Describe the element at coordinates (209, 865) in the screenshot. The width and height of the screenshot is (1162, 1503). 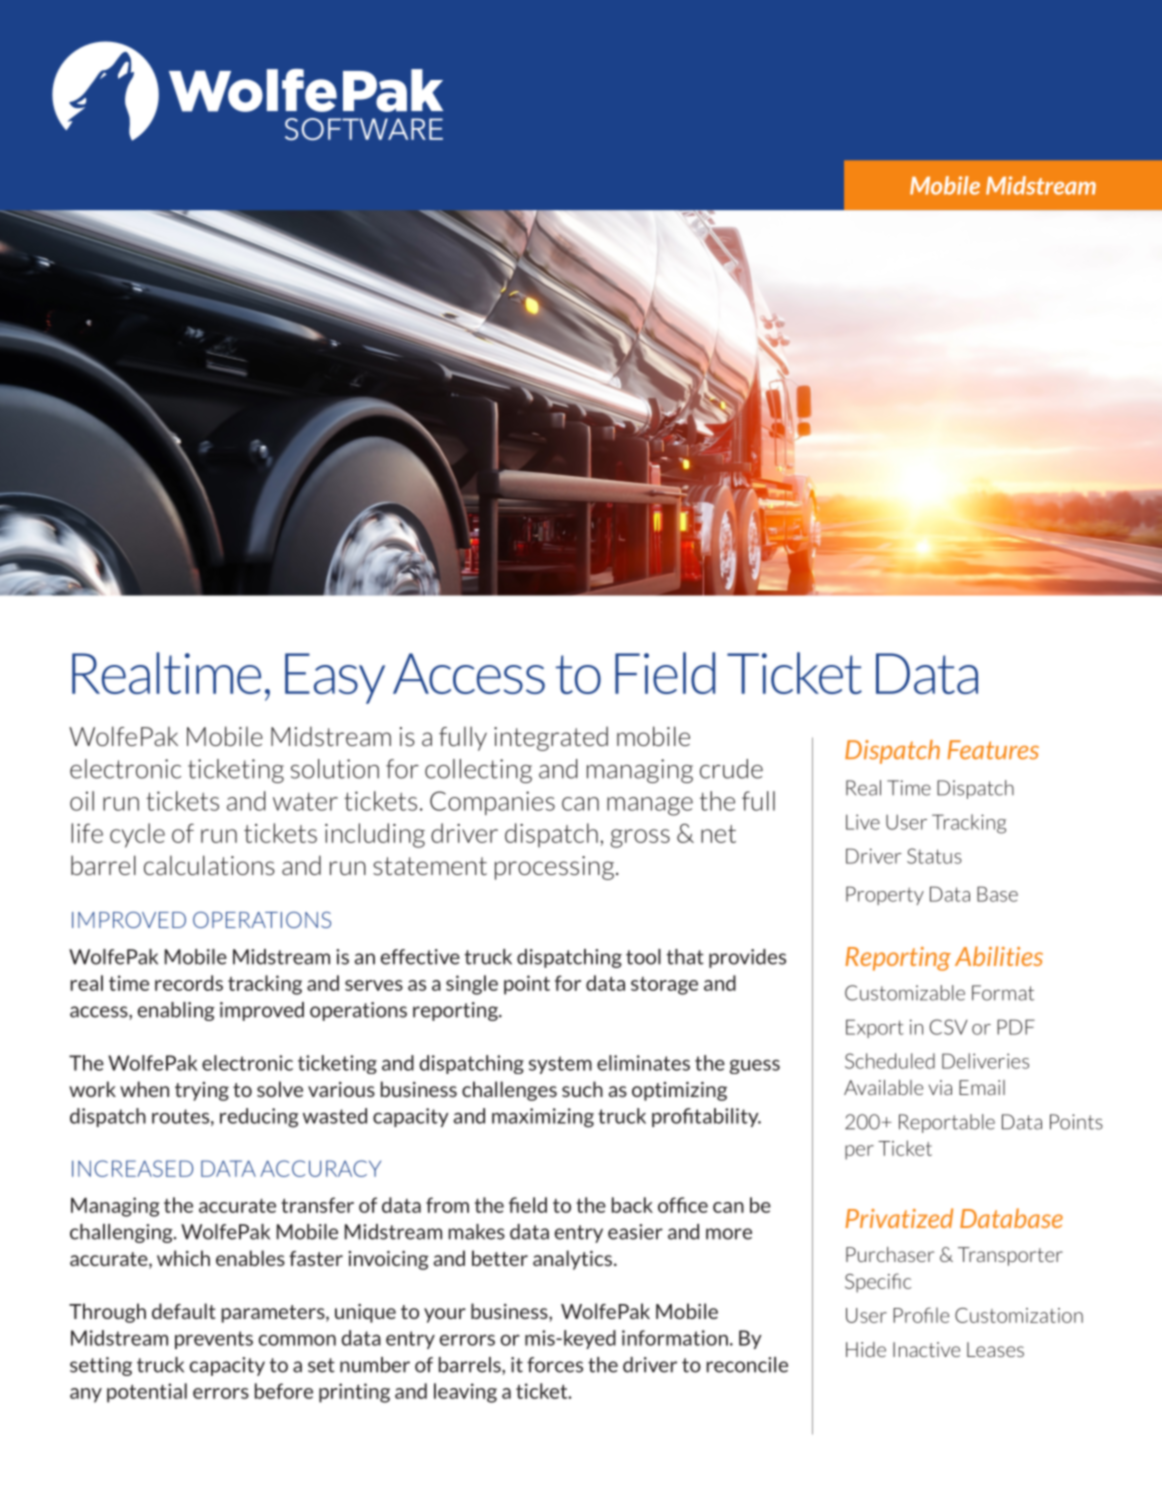
I see `calculations` at that location.
